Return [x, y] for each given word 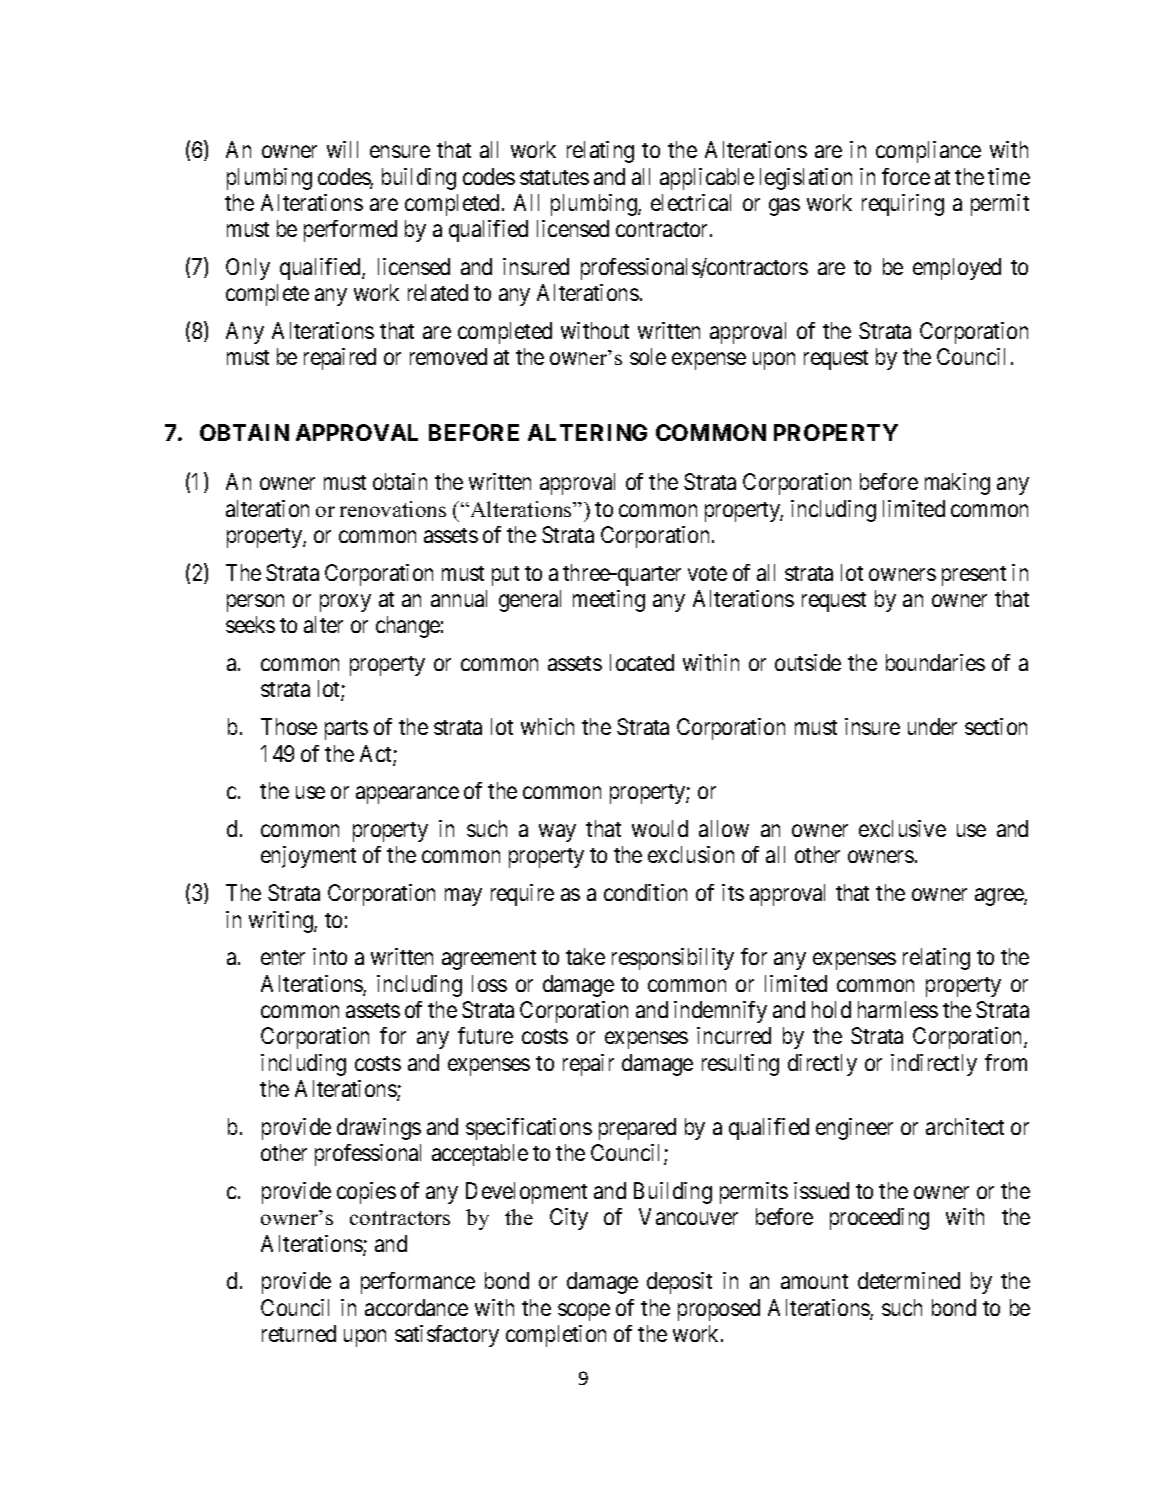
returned [299, 1333]
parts [346, 730]
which [547, 726]
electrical [691, 202]
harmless [898, 1009]
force [906, 176]
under [932, 726]
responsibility [673, 959]
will [342, 149]
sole [648, 356]
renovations [393, 509]
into [330, 956]
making [957, 484]
